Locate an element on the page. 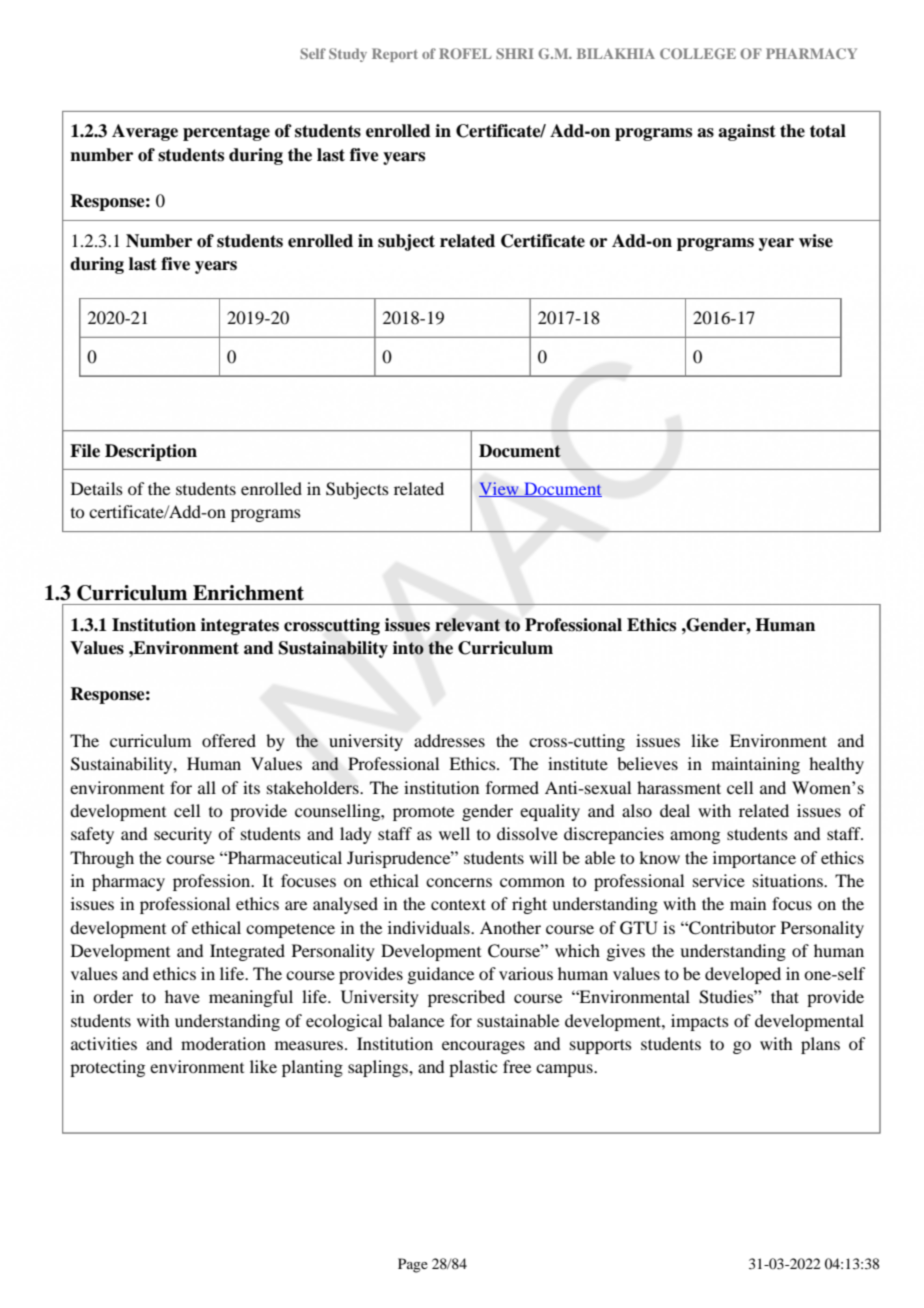 Image resolution: width=924 pixels, height=1308 pixels. plans is located at coordinates (820, 1045).
